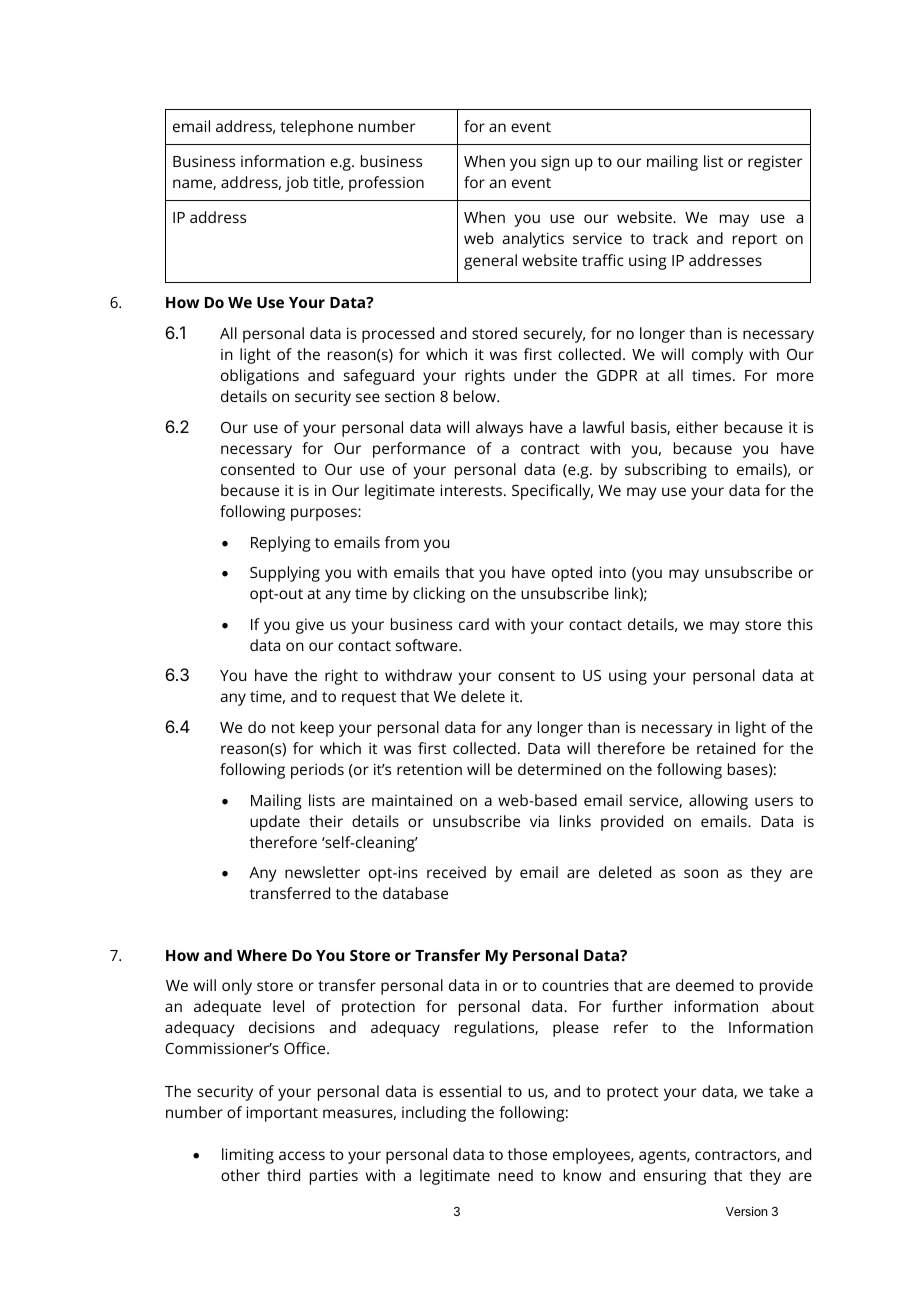 This screenshot has height=1307, width=924. What do you see at coordinates (262, 955) in the screenshot?
I see `Where` at bounding box center [262, 955].
